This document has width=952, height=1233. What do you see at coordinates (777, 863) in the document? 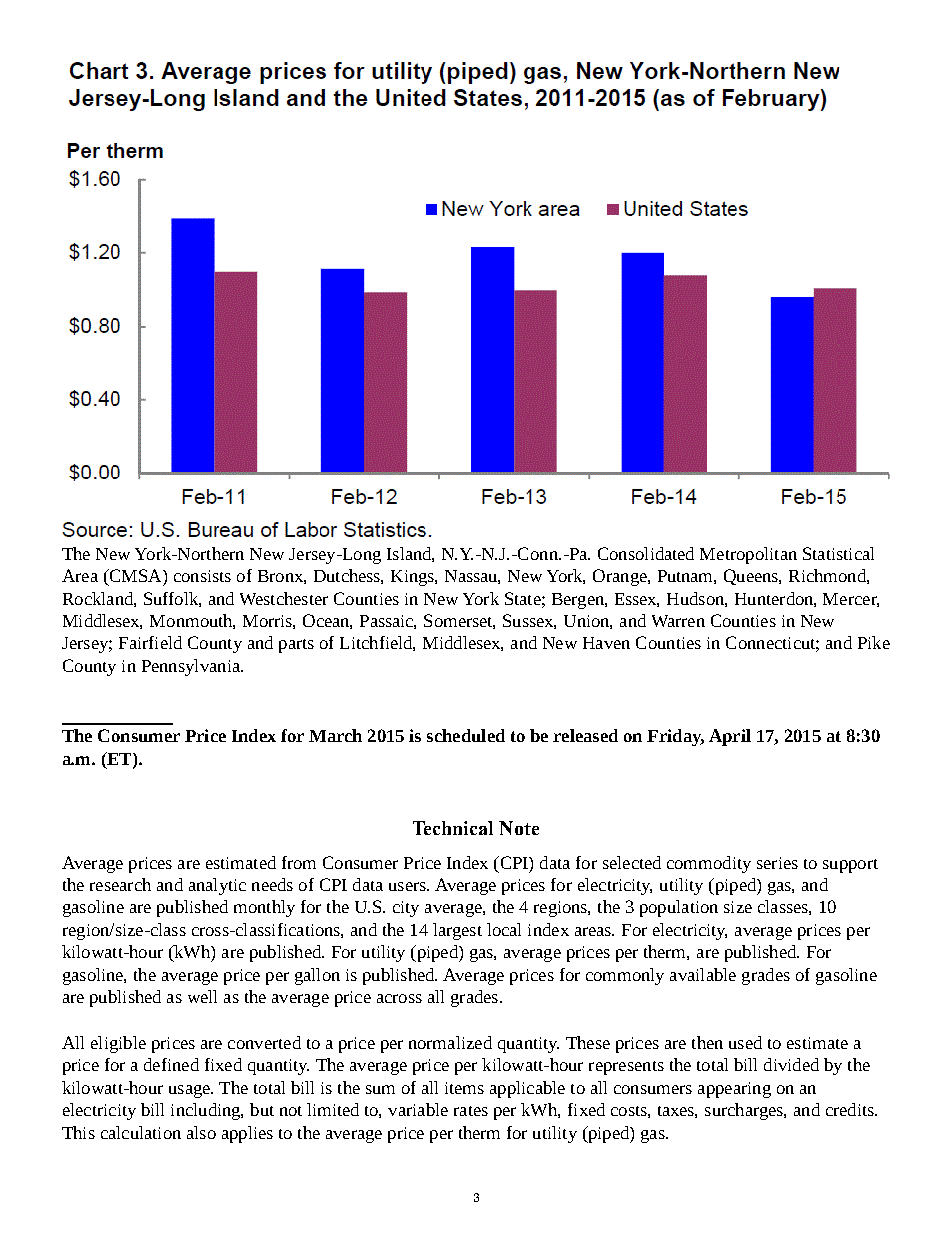
I see `series` at bounding box center [777, 863].
